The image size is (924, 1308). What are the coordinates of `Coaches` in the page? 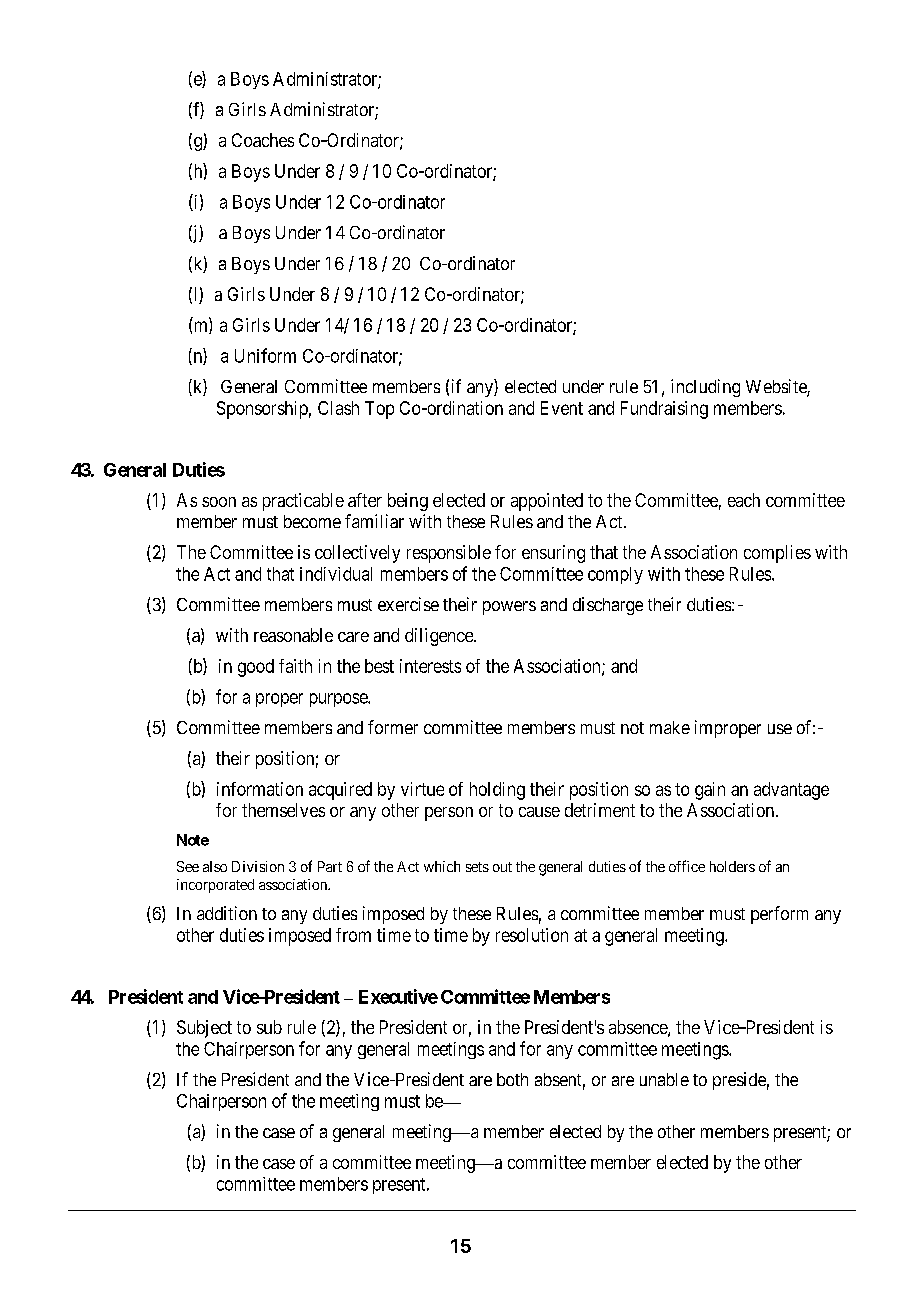 It's located at (263, 140).
